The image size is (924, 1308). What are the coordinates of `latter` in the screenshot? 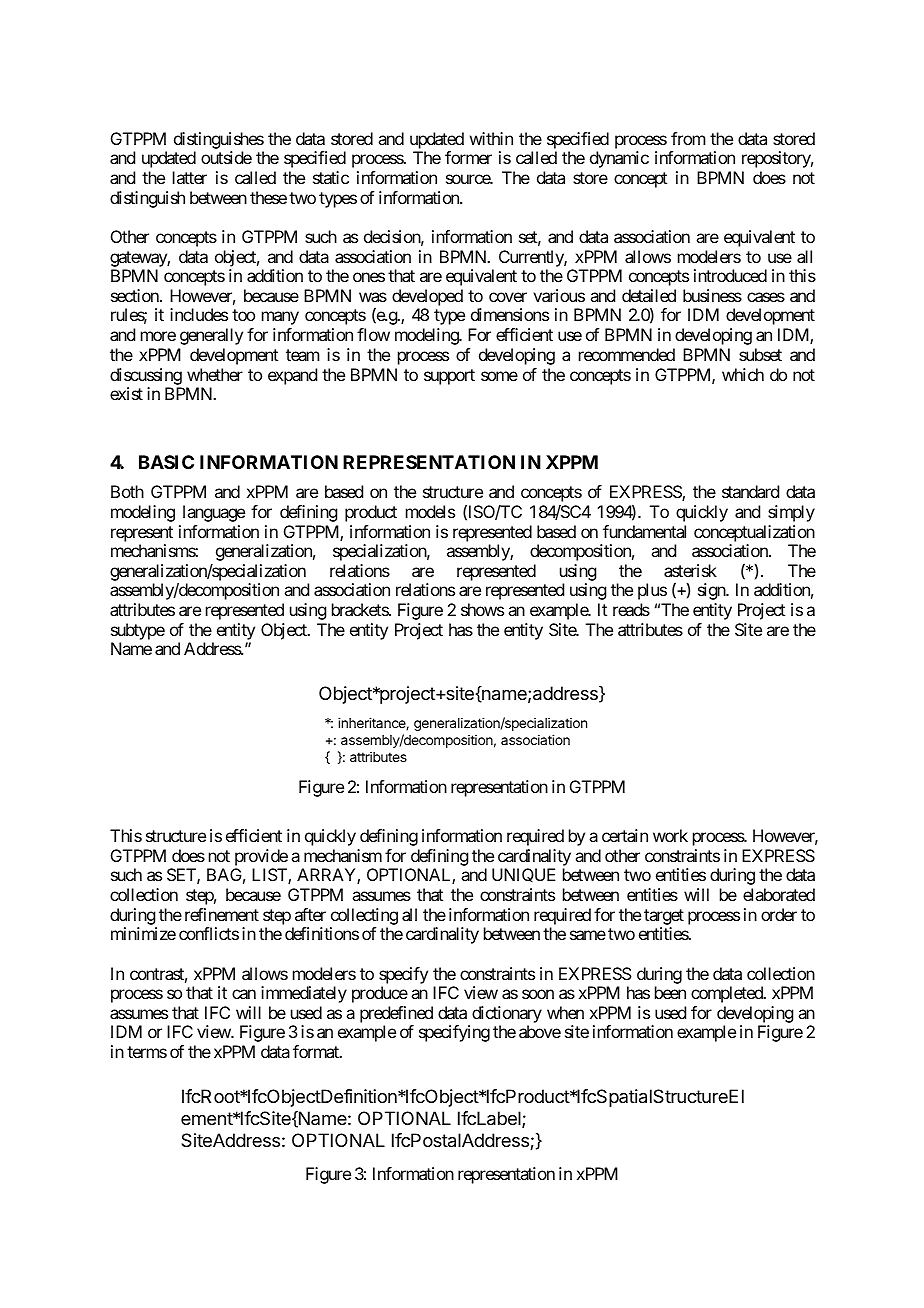 It's located at (190, 177).
